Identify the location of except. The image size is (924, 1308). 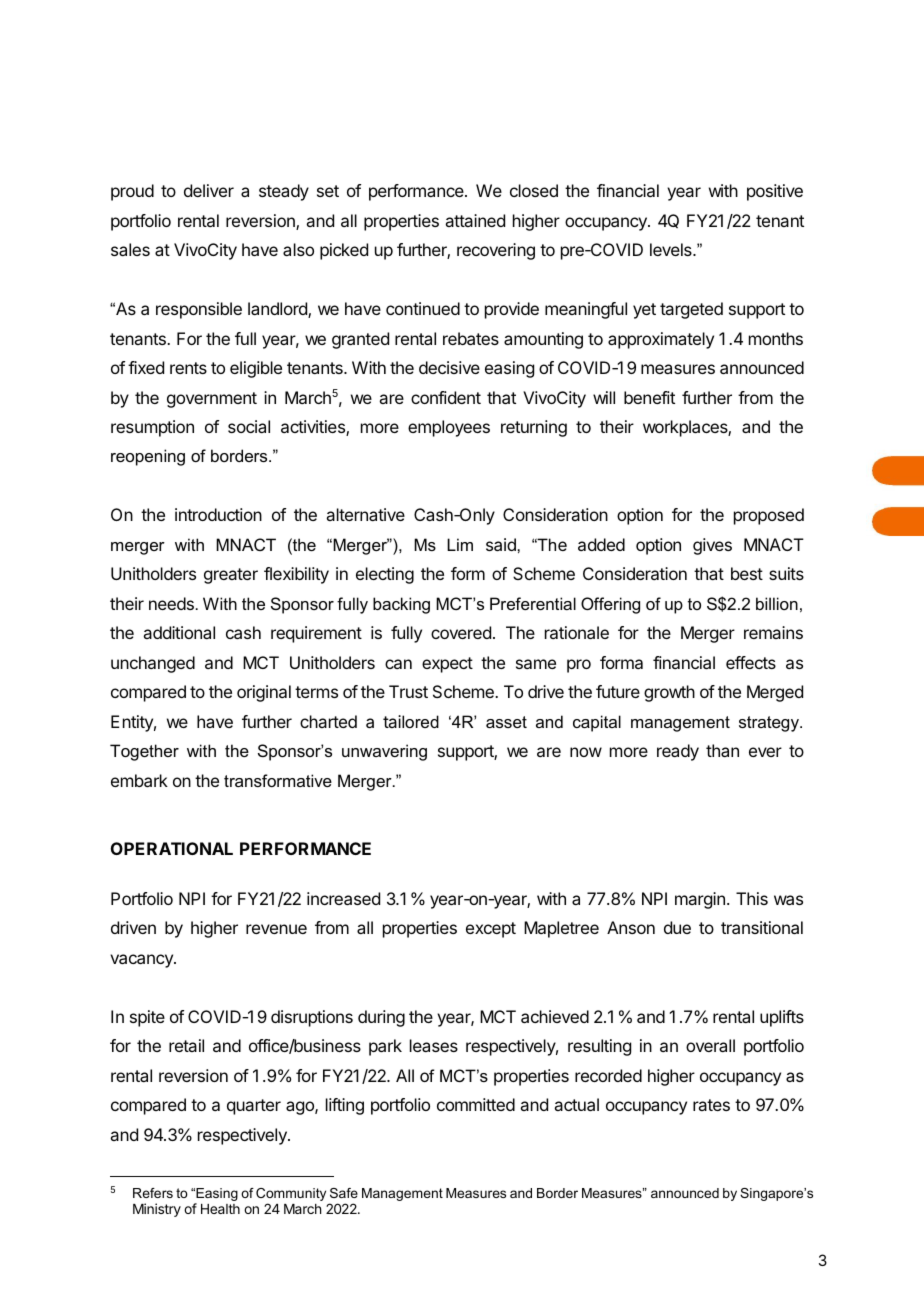
(491, 930).
